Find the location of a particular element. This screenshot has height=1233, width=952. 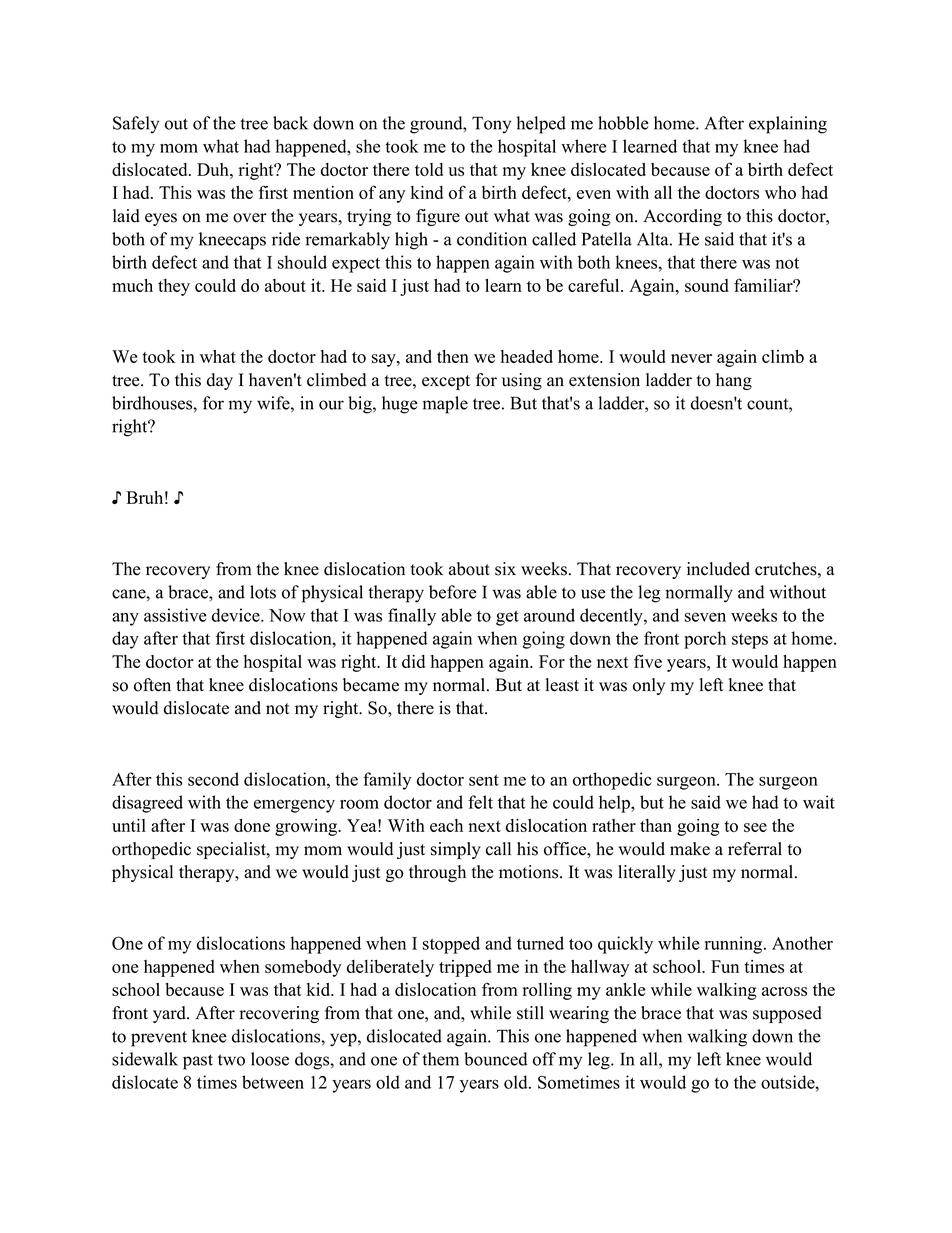

maple is located at coordinates (445, 405).
